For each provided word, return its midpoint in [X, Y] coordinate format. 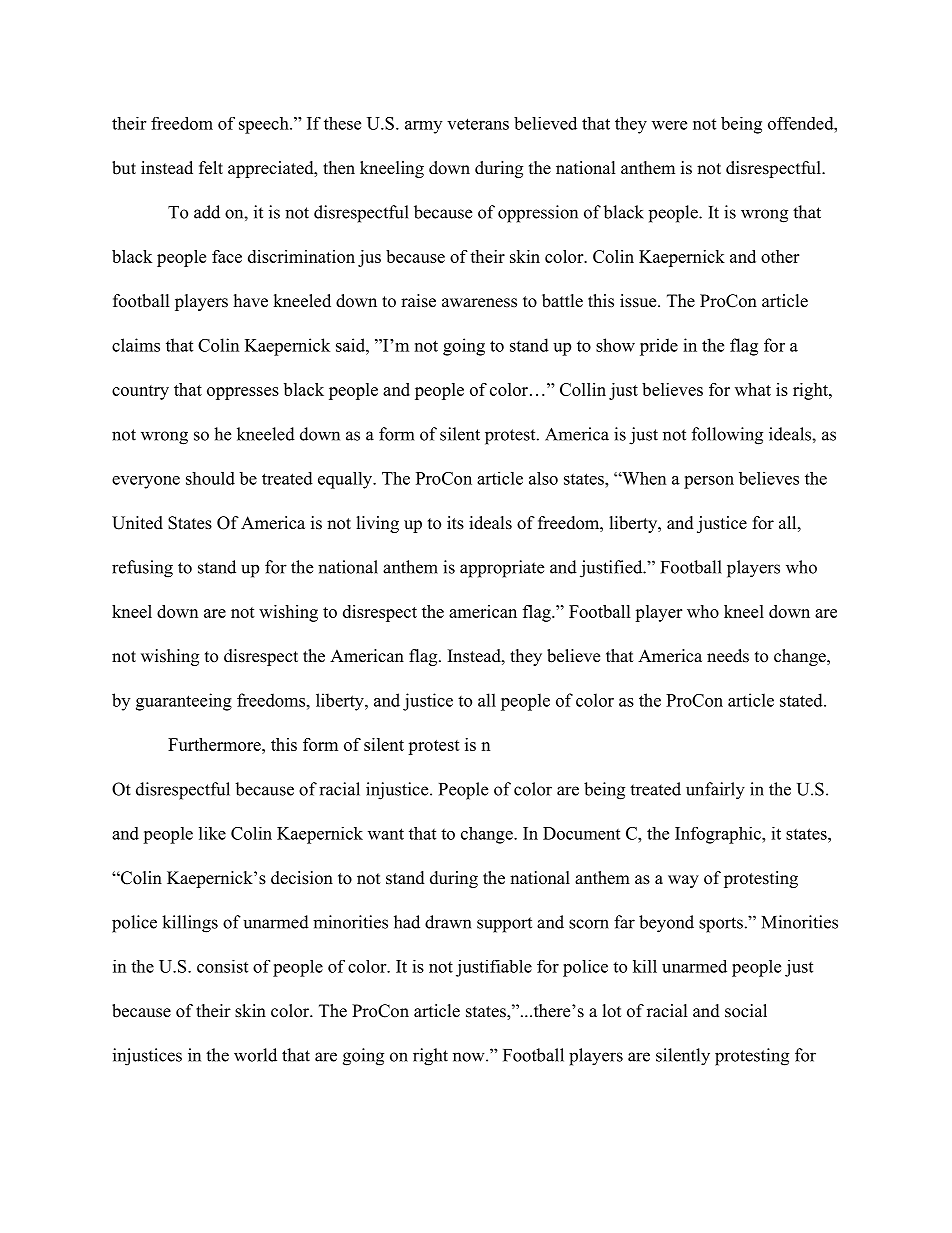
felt [211, 168]
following [727, 436]
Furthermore [215, 744]
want [386, 834]
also [543, 478]
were [669, 125]
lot [612, 1011]
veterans [478, 124]
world [255, 1055]
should [210, 478]
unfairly [715, 791]
